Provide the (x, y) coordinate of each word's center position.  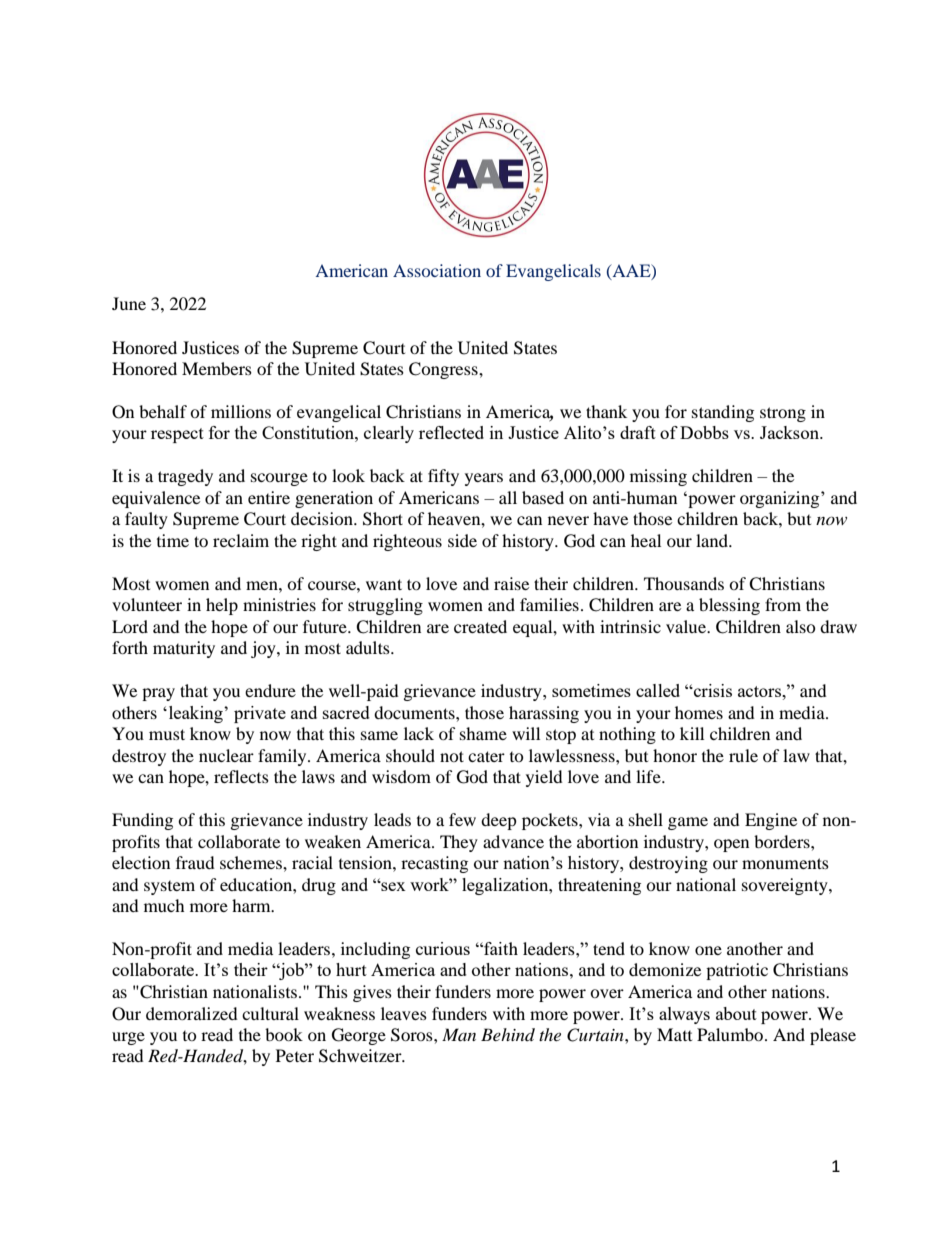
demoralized (192, 1013)
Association (437, 270)
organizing (781, 499)
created (480, 626)
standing (723, 413)
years (484, 479)
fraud (195, 862)
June (129, 303)
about (736, 1013)
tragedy (185, 477)
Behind (508, 1034)
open (731, 845)
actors (760, 691)
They (459, 843)
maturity (184, 649)
